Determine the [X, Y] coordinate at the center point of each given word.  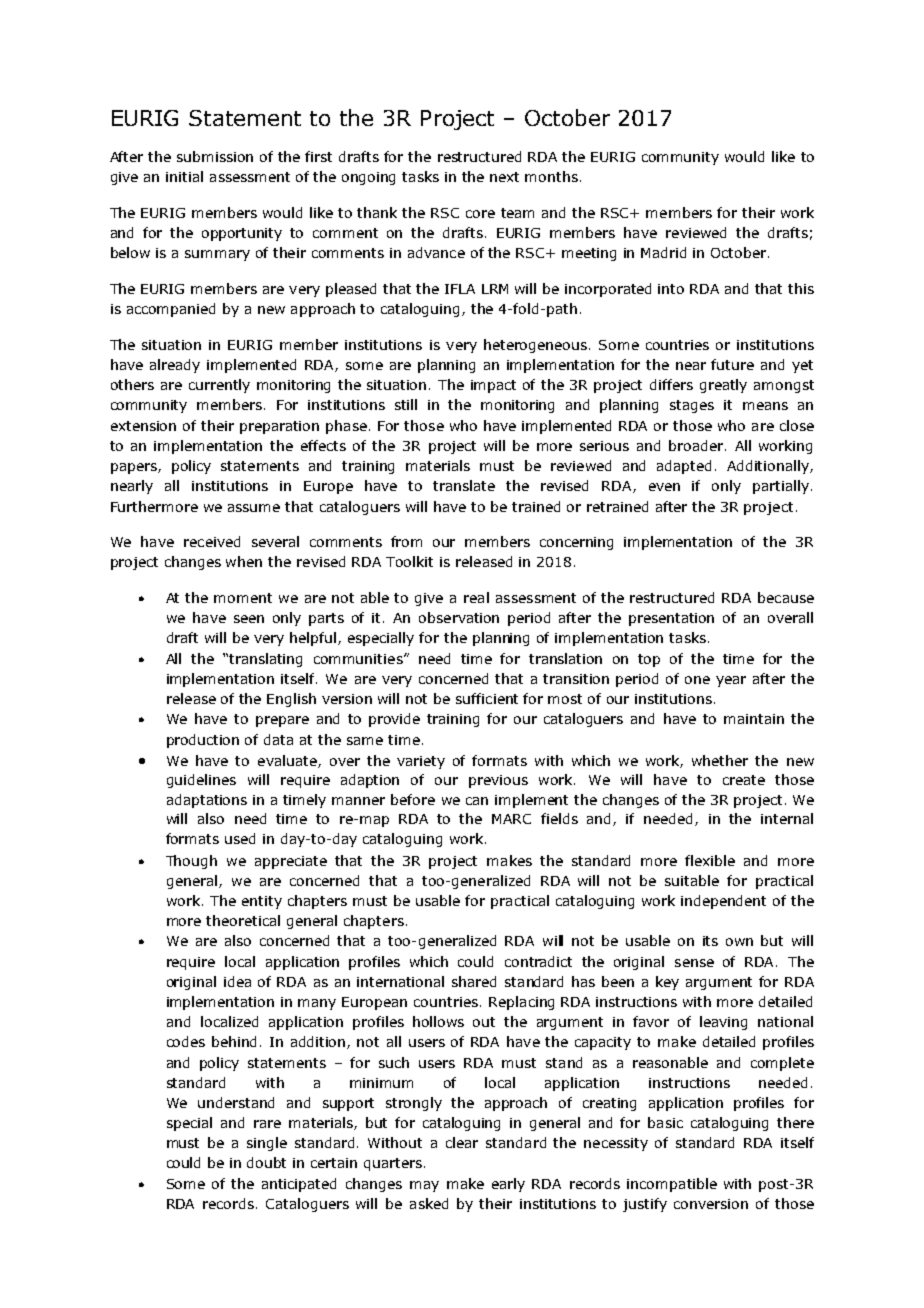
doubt [266, 1162]
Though [191, 862]
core [480, 214]
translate [464, 485]
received [212, 541]
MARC [511, 819]
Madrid [663, 252]
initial [184, 176]
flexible [710, 860]
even [664, 487]
